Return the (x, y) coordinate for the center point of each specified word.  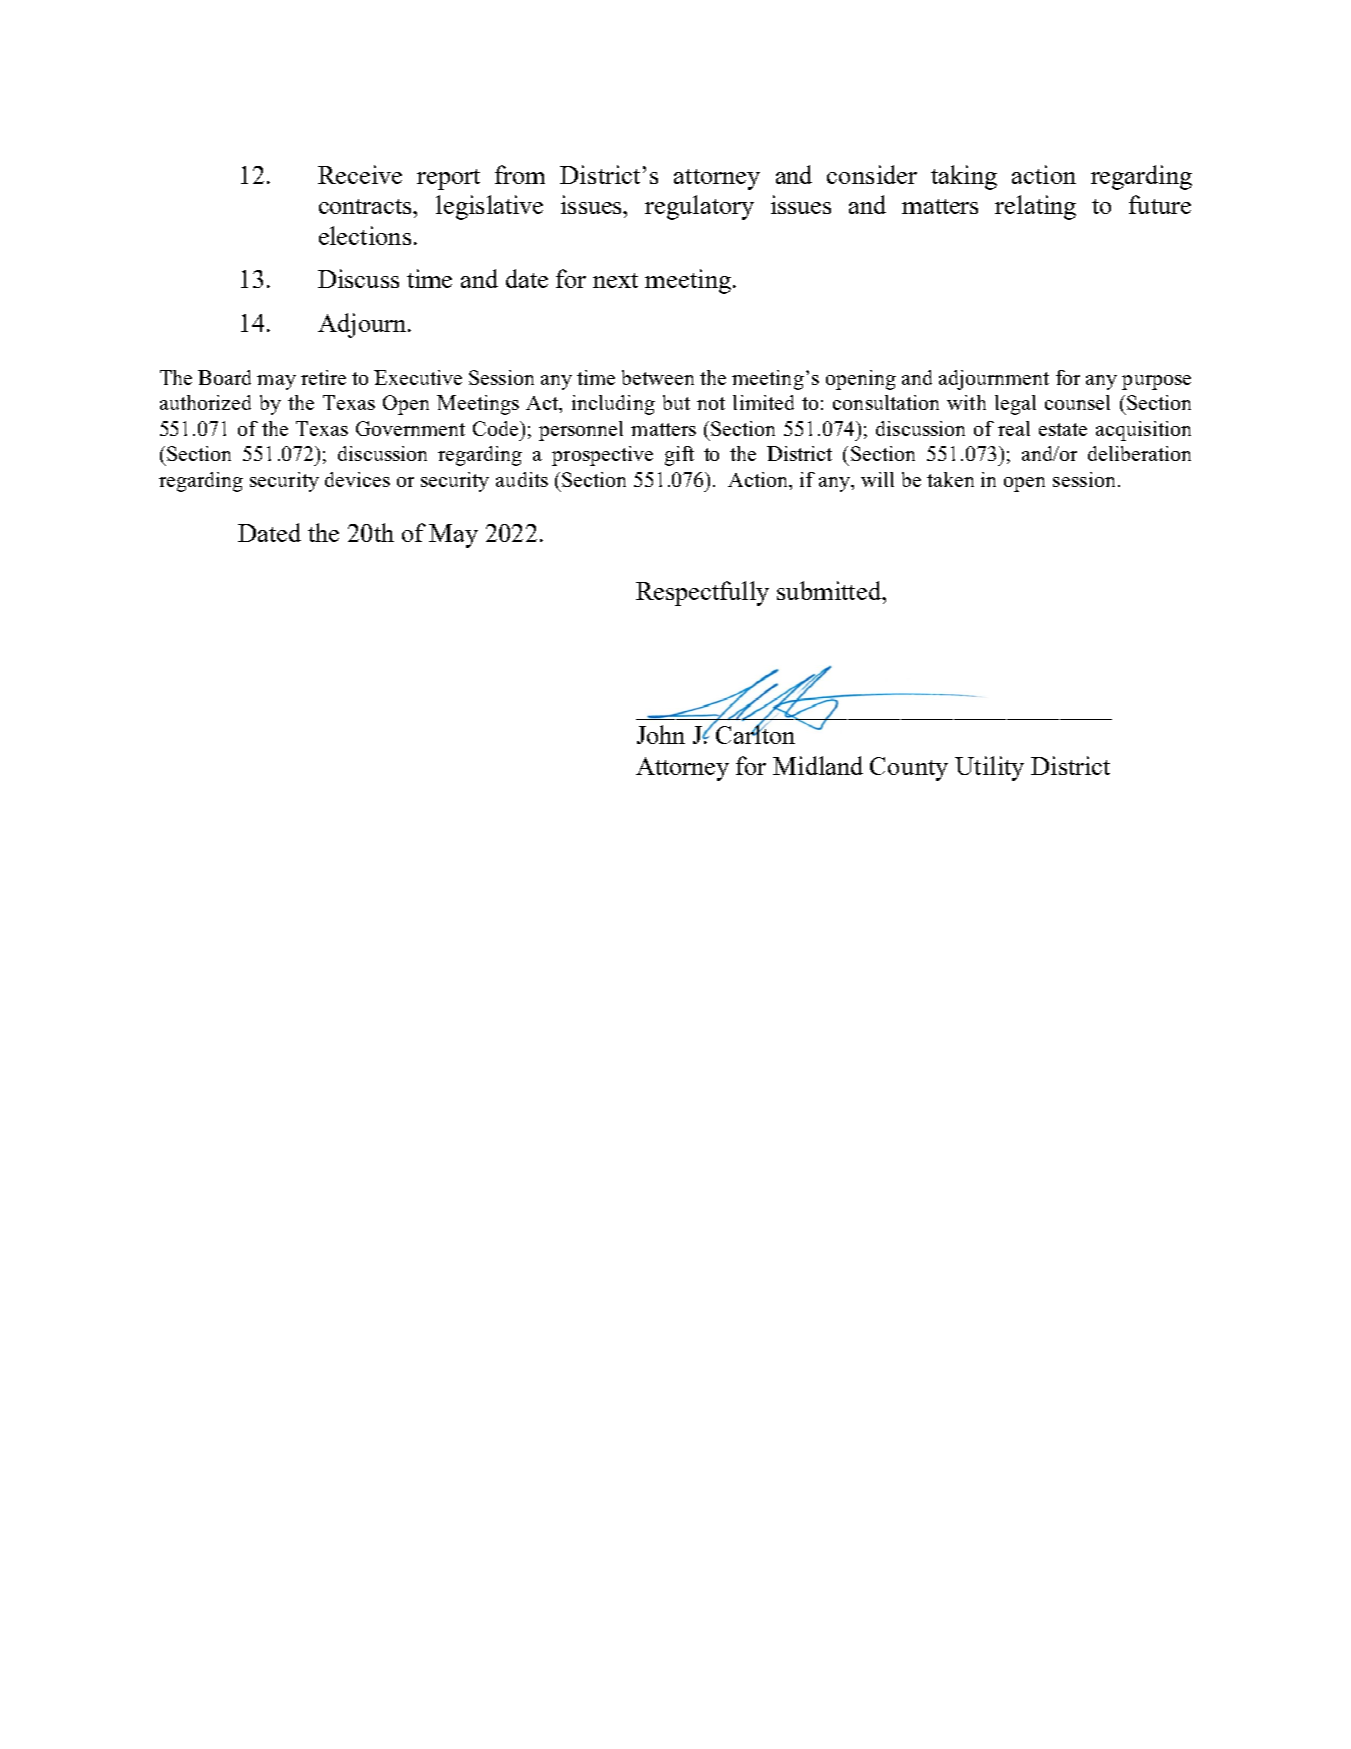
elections (365, 235)
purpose (1156, 382)
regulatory (699, 207)
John (661, 734)
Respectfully (702, 593)
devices (357, 479)
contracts (367, 206)
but (676, 402)
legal (1015, 405)
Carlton (755, 733)
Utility (989, 768)
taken (950, 479)
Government (410, 428)
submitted (830, 590)
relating (1035, 207)
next (615, 280)
